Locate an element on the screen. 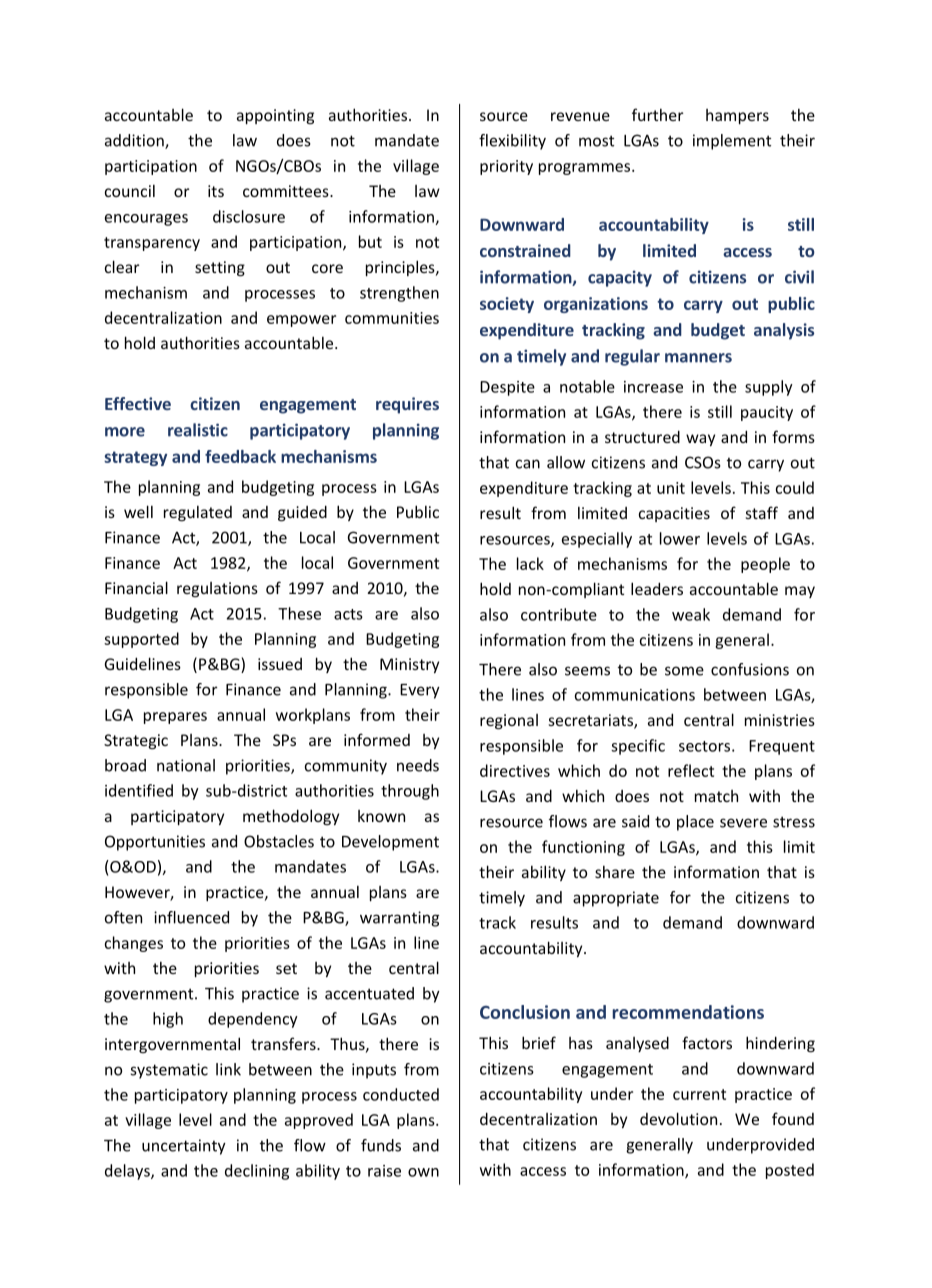 Image resolution: width=932 pixels, height=1288 pixels. influenced is located at coordinates (191, 917).
